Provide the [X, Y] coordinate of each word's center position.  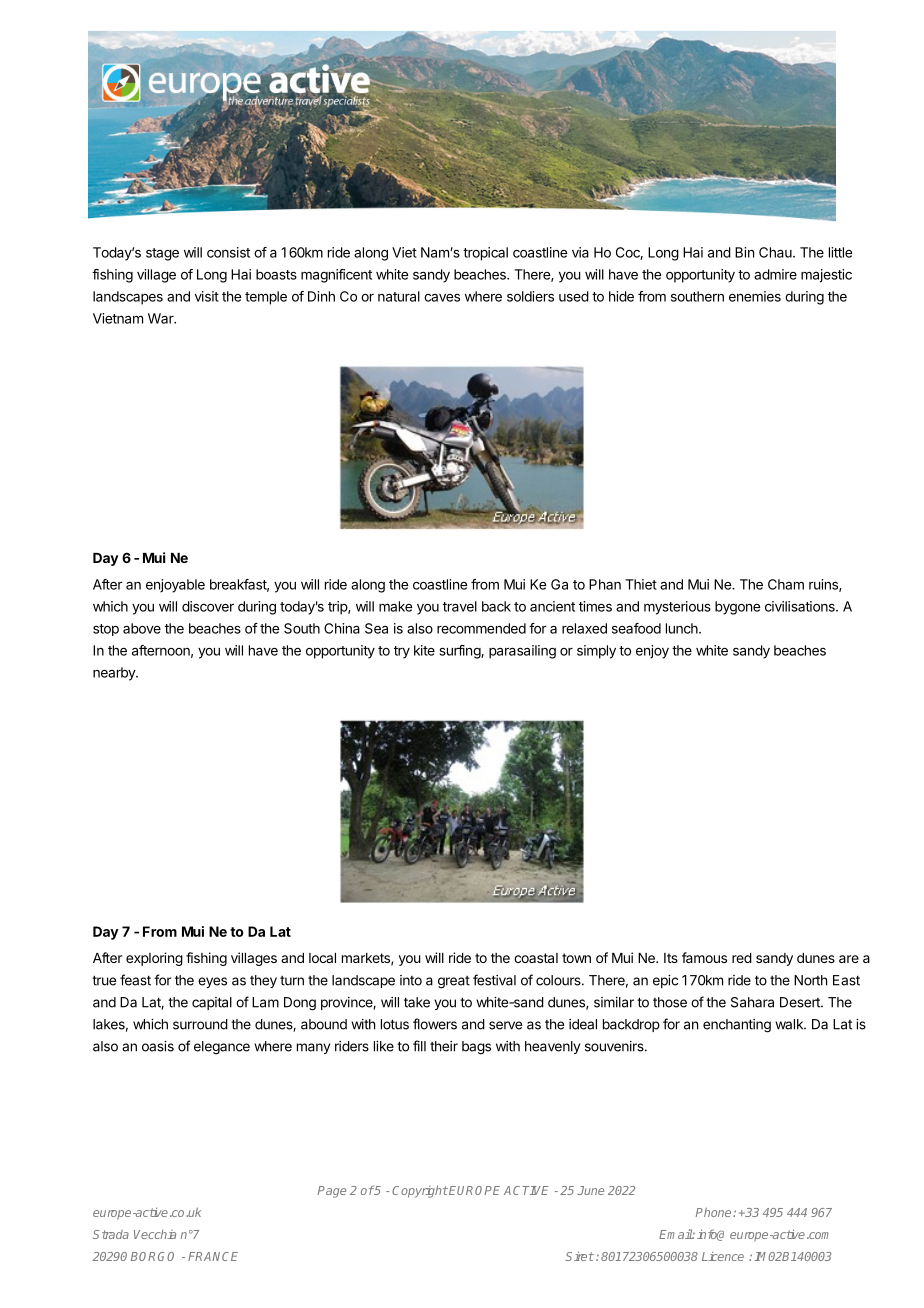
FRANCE [213, 1256]
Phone [715, 1212]
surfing [461, 652]
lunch [683, 628]
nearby [115, 674]
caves [442, 297]
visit [207, 296]
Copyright [420, 1191]
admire [775, 274]
